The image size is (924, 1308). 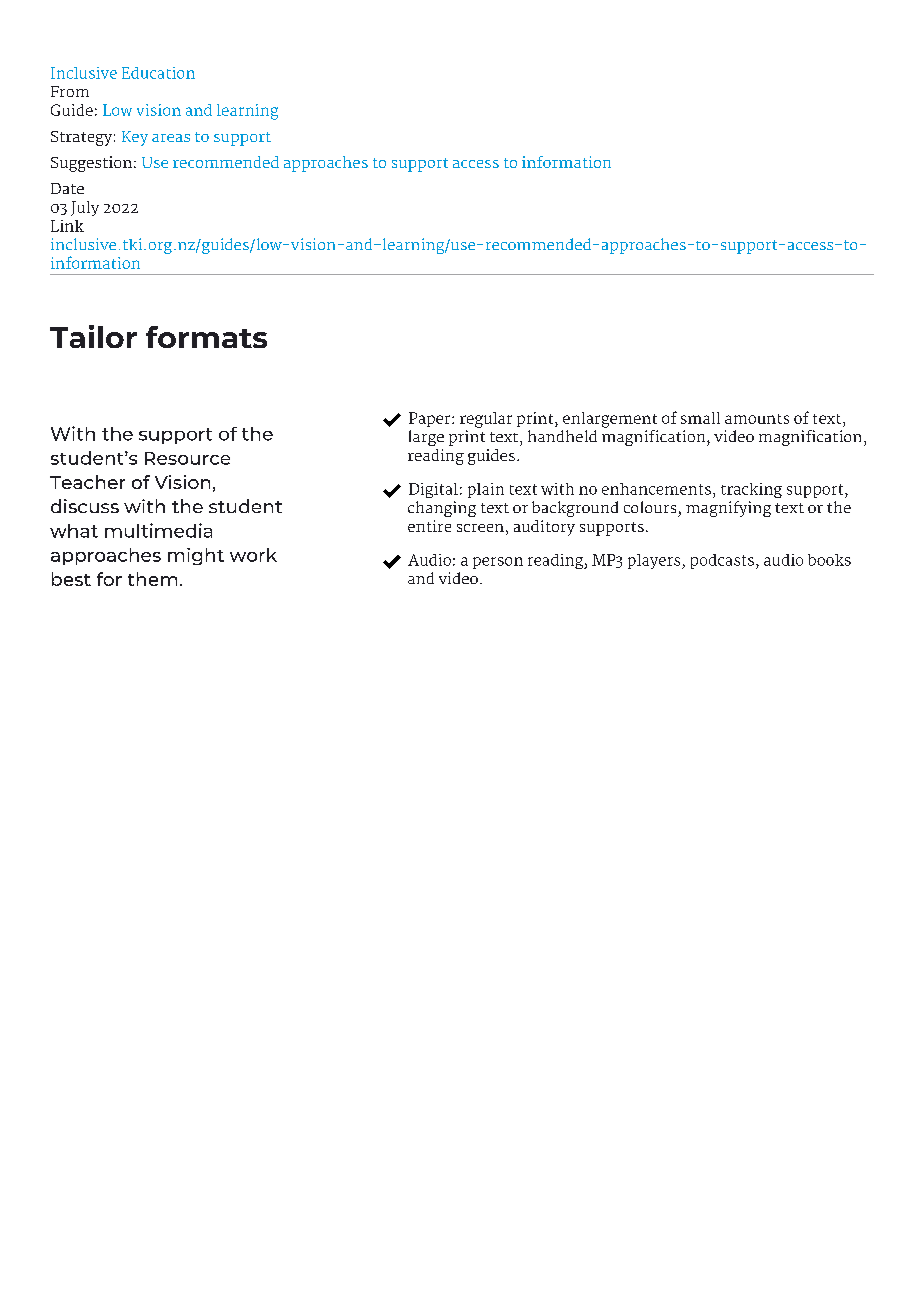 What do you see at coordinates (757, 419) in the screenshot?
I see `amounts` at bounding box center [757, 419].
